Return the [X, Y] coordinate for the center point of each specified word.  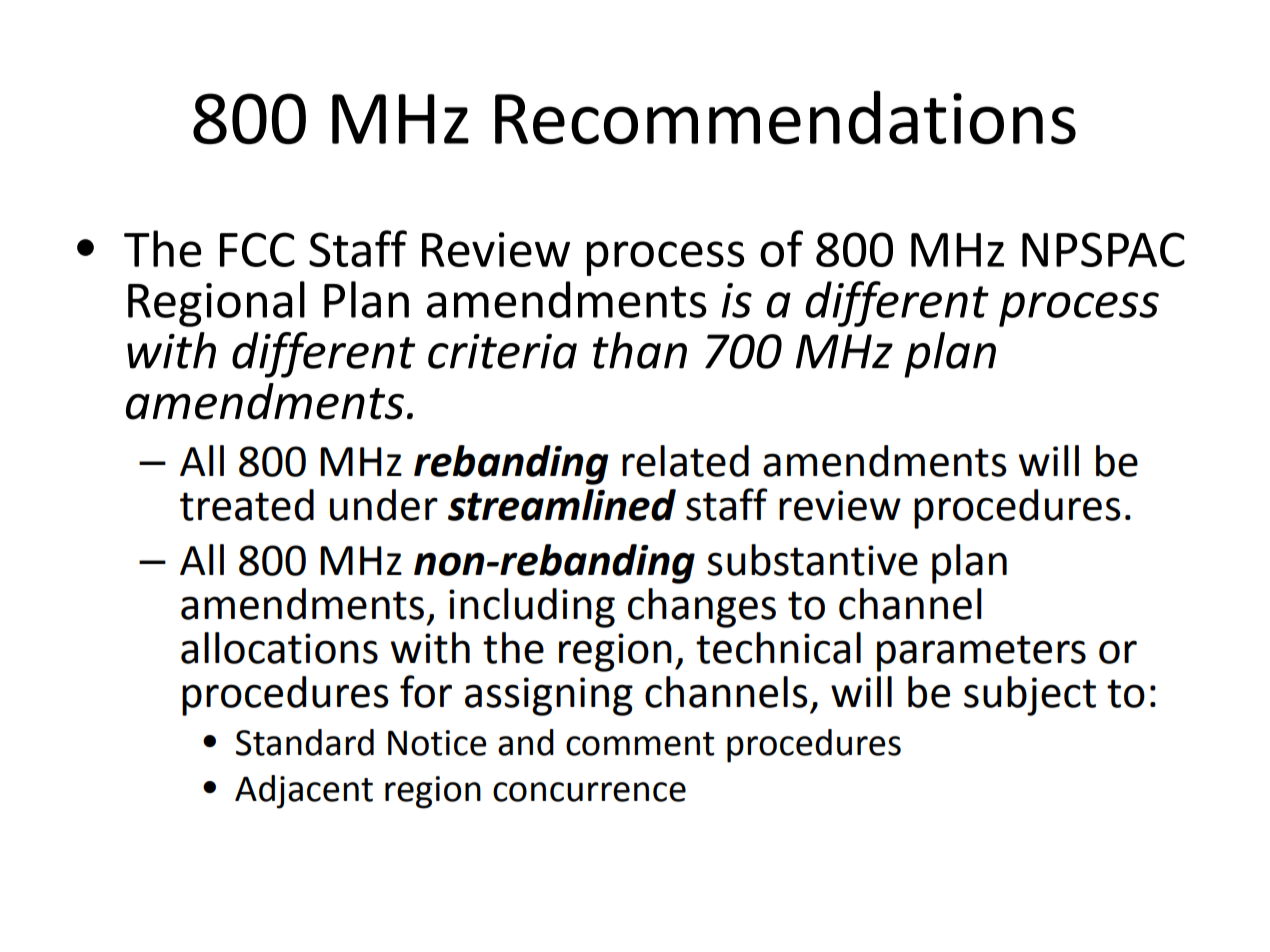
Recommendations [785, 117]
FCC [257, 249]
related [685, 461]
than [640, 350]
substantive [812, 560]
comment [640, 744]
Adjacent [304, 792]
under [384, 505]
